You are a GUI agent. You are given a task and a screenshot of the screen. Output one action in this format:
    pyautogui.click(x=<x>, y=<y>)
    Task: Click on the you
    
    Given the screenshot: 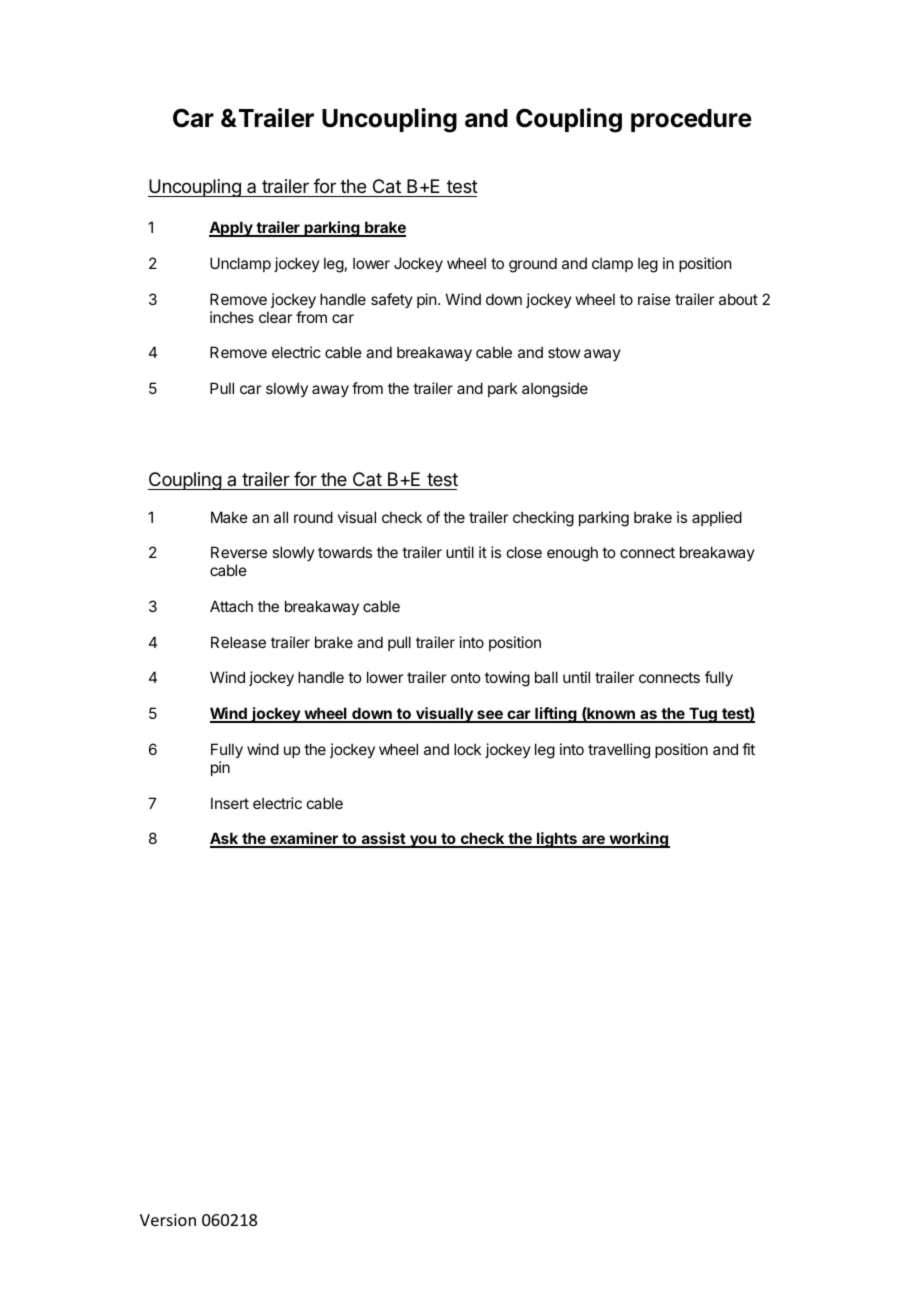 What is the action you would take?
    pyautogui.click(x=423, y=841)
